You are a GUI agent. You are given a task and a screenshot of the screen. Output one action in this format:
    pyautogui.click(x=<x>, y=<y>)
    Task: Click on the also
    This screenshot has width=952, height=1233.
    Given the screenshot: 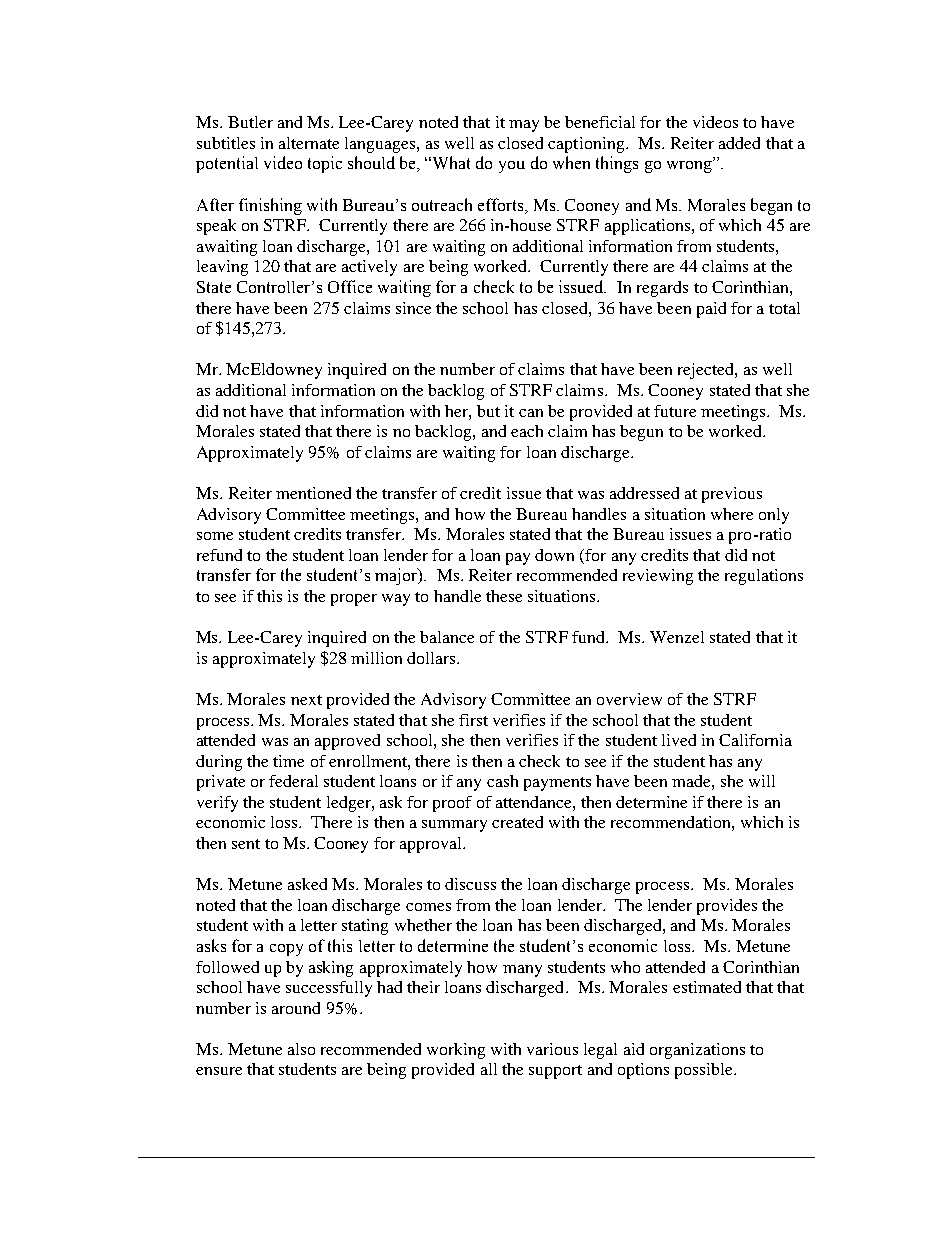 What is the action you would take?
    pyautogui.click(x=301, y=1049)
